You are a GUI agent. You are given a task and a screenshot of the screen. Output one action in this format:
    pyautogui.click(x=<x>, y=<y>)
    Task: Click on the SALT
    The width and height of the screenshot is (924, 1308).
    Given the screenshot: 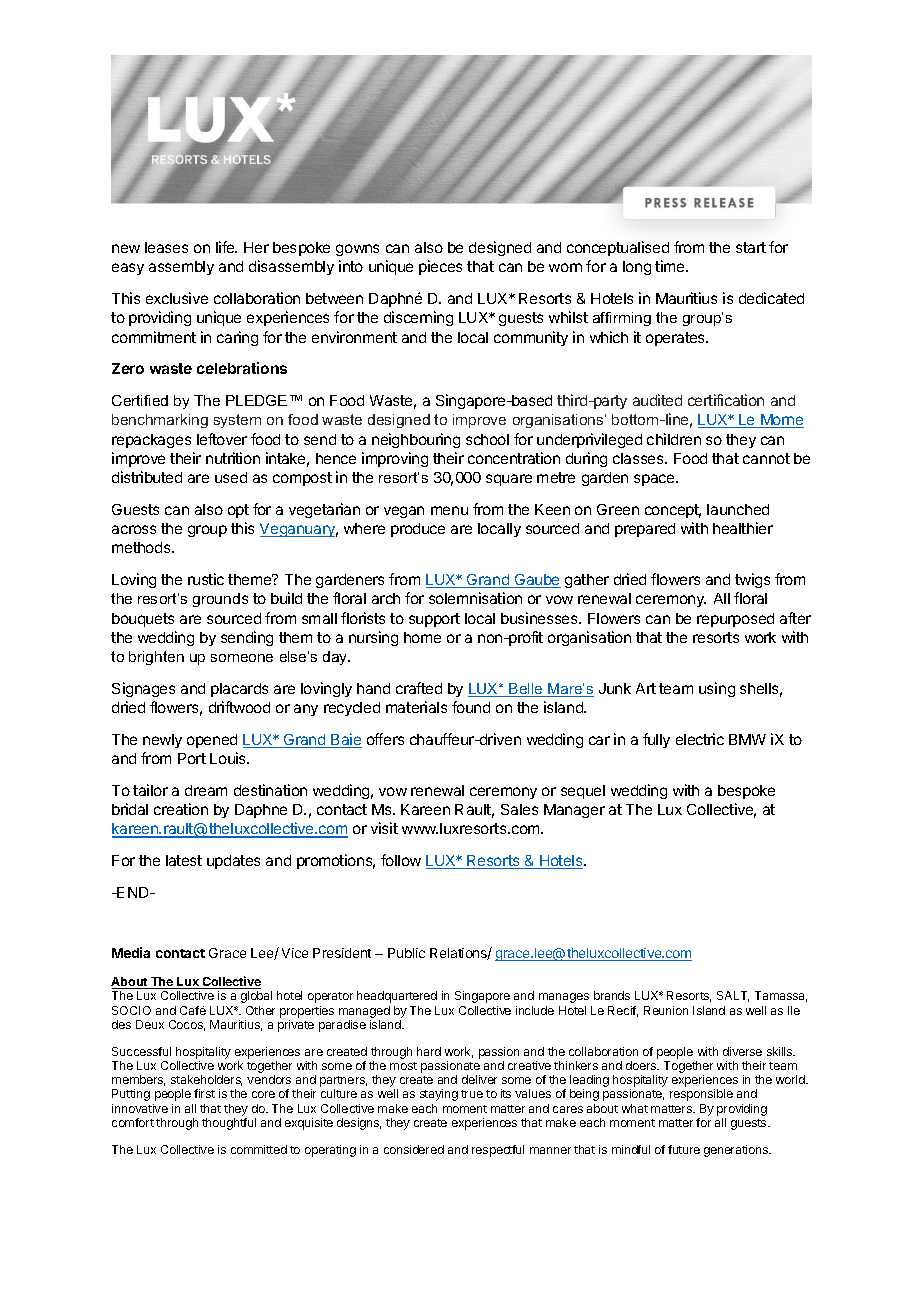 What is the action you would take?
    pyautogui.click(x=733, y=996)
